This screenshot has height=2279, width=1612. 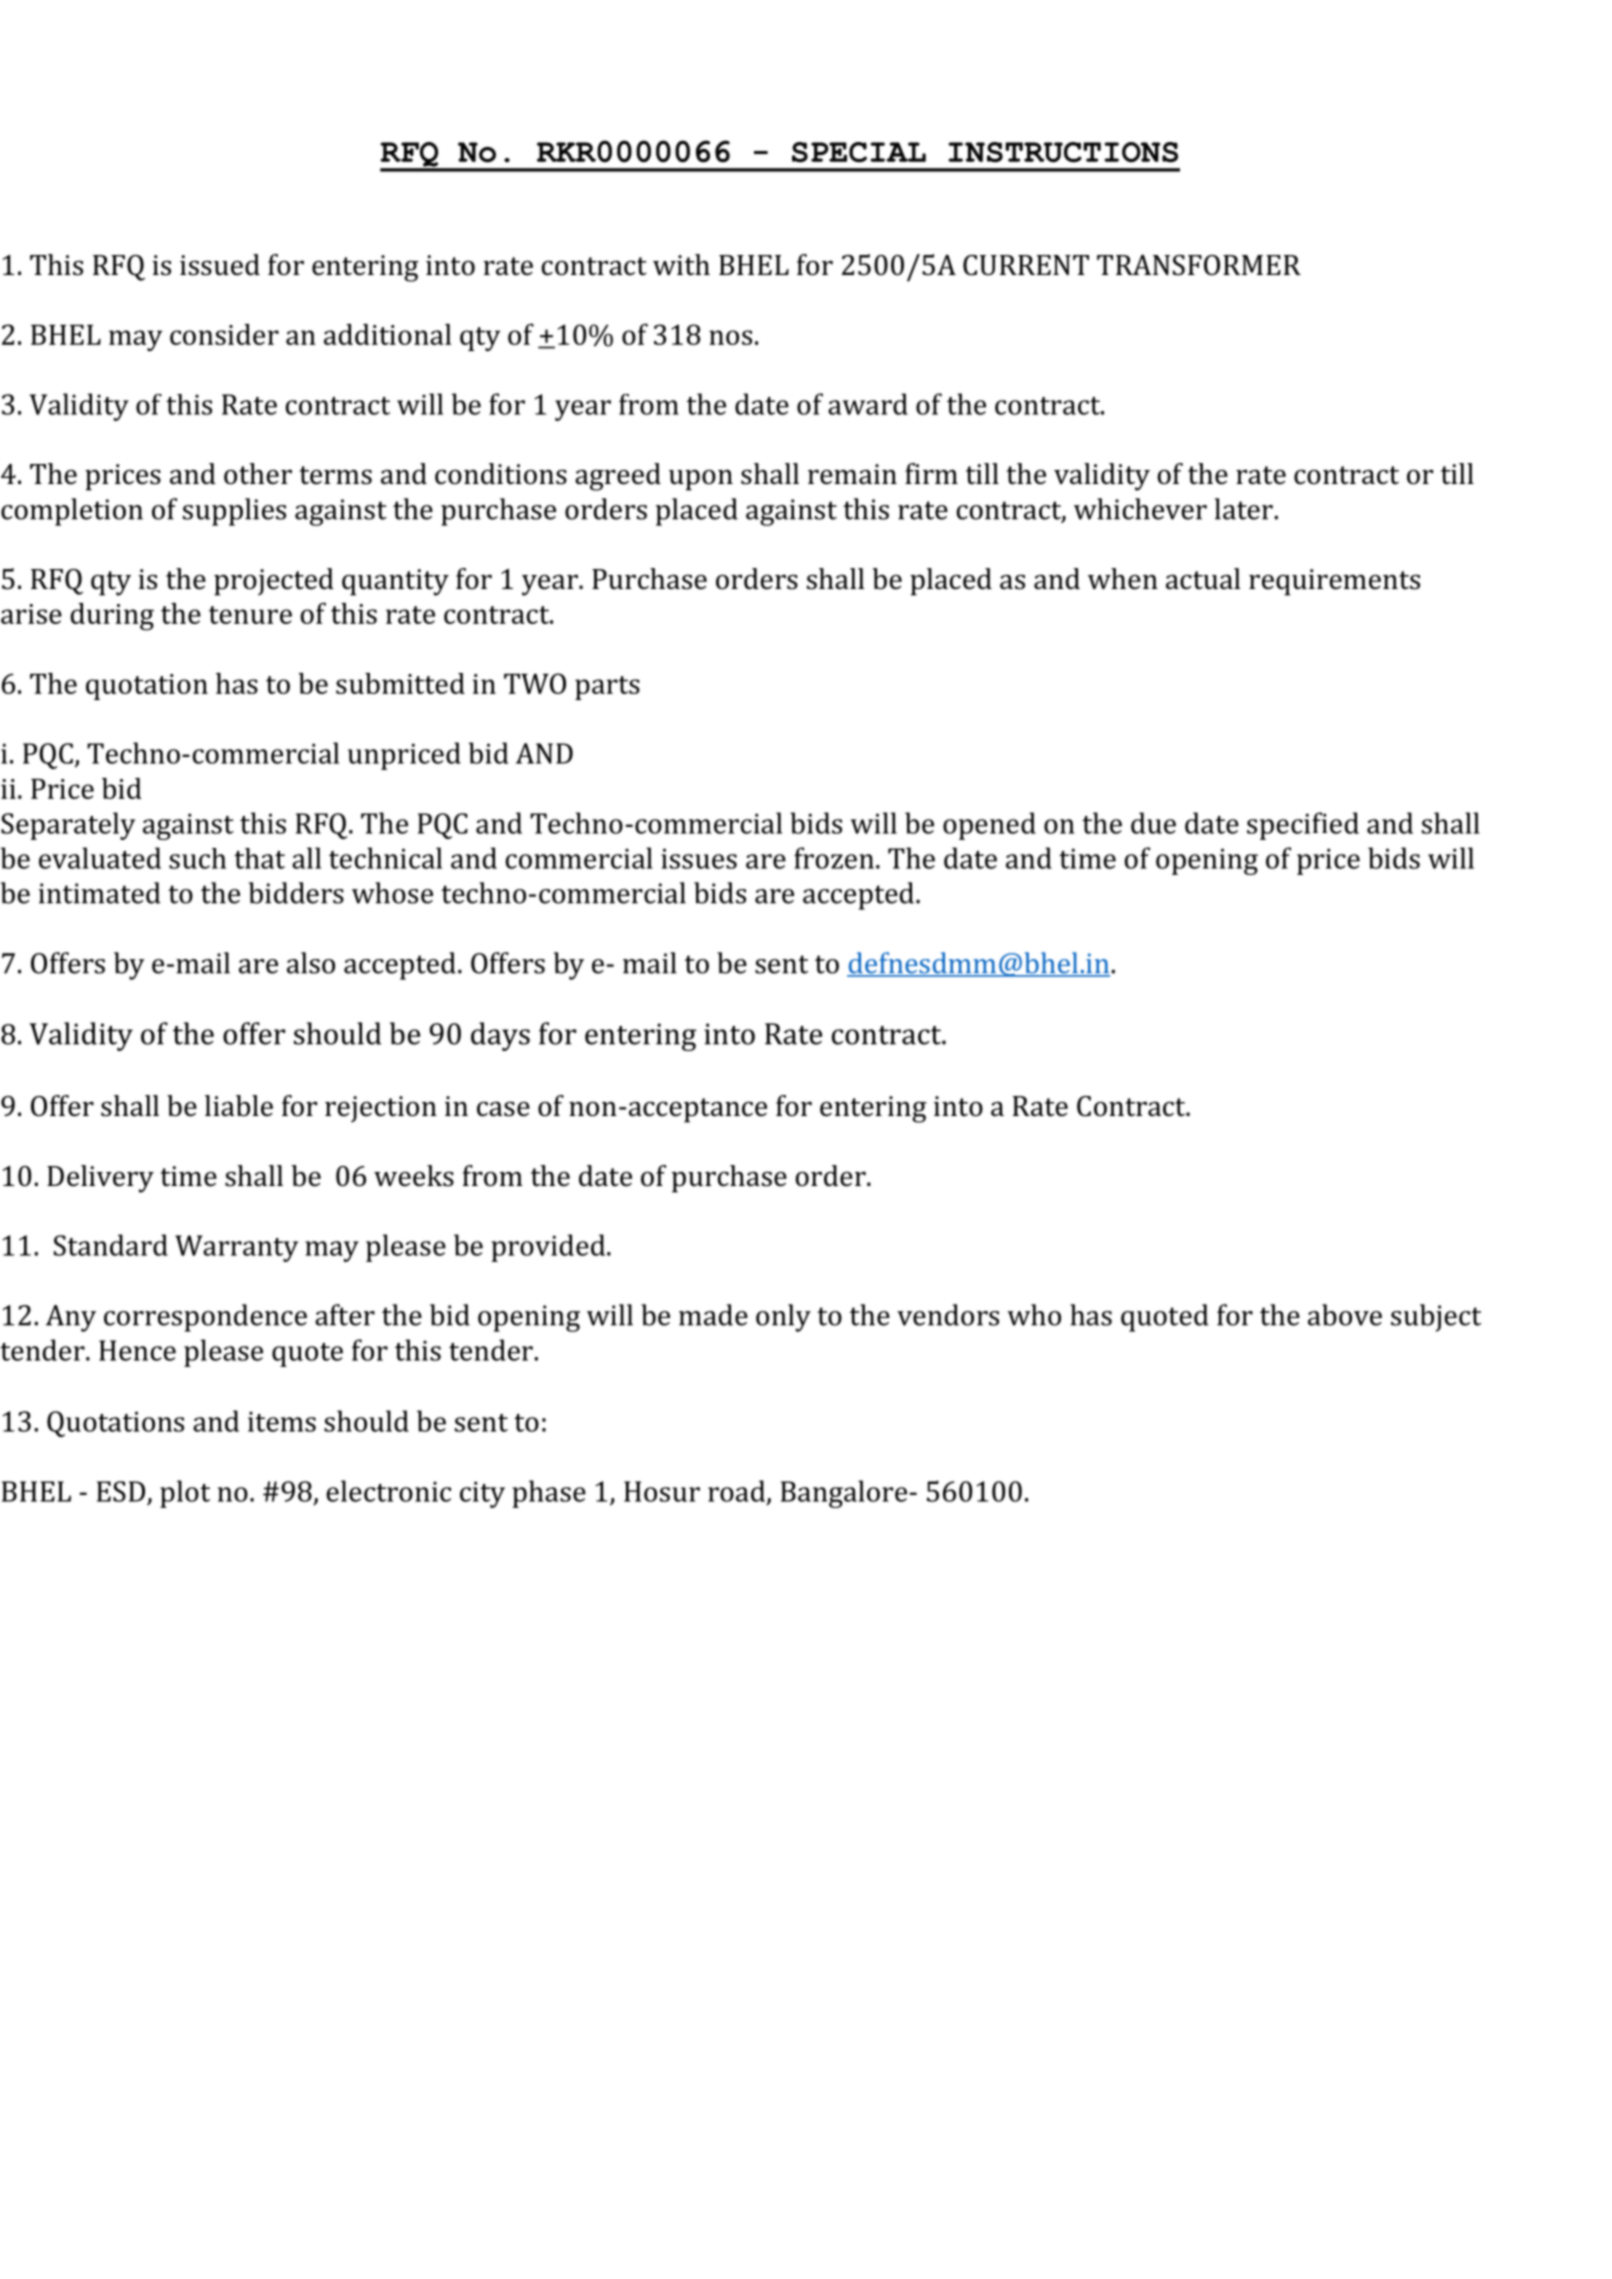 I want to click on specified, so click(x=1303, y=826).
